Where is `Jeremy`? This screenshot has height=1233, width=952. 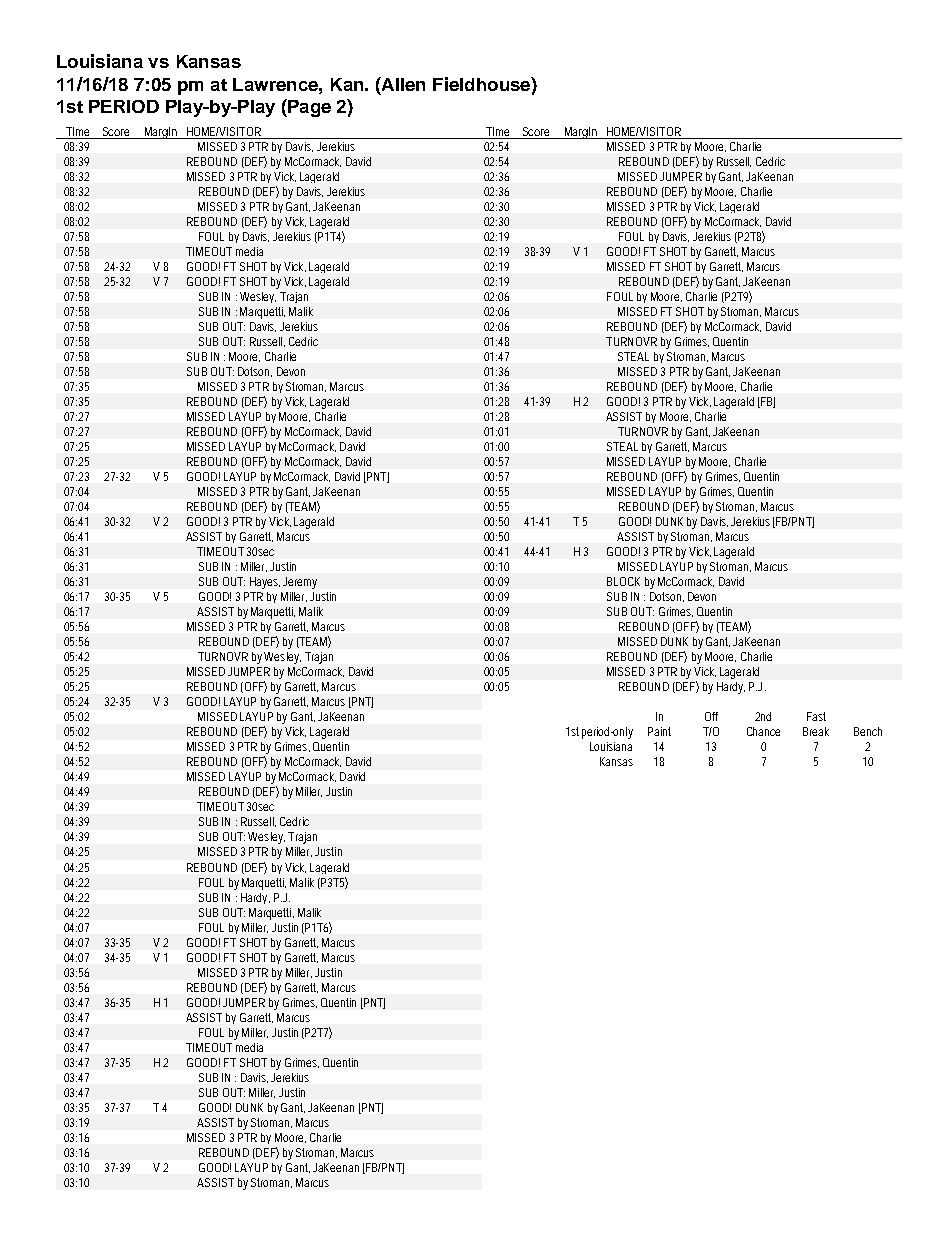 Jeremy is located at coordinates (300, 583).
